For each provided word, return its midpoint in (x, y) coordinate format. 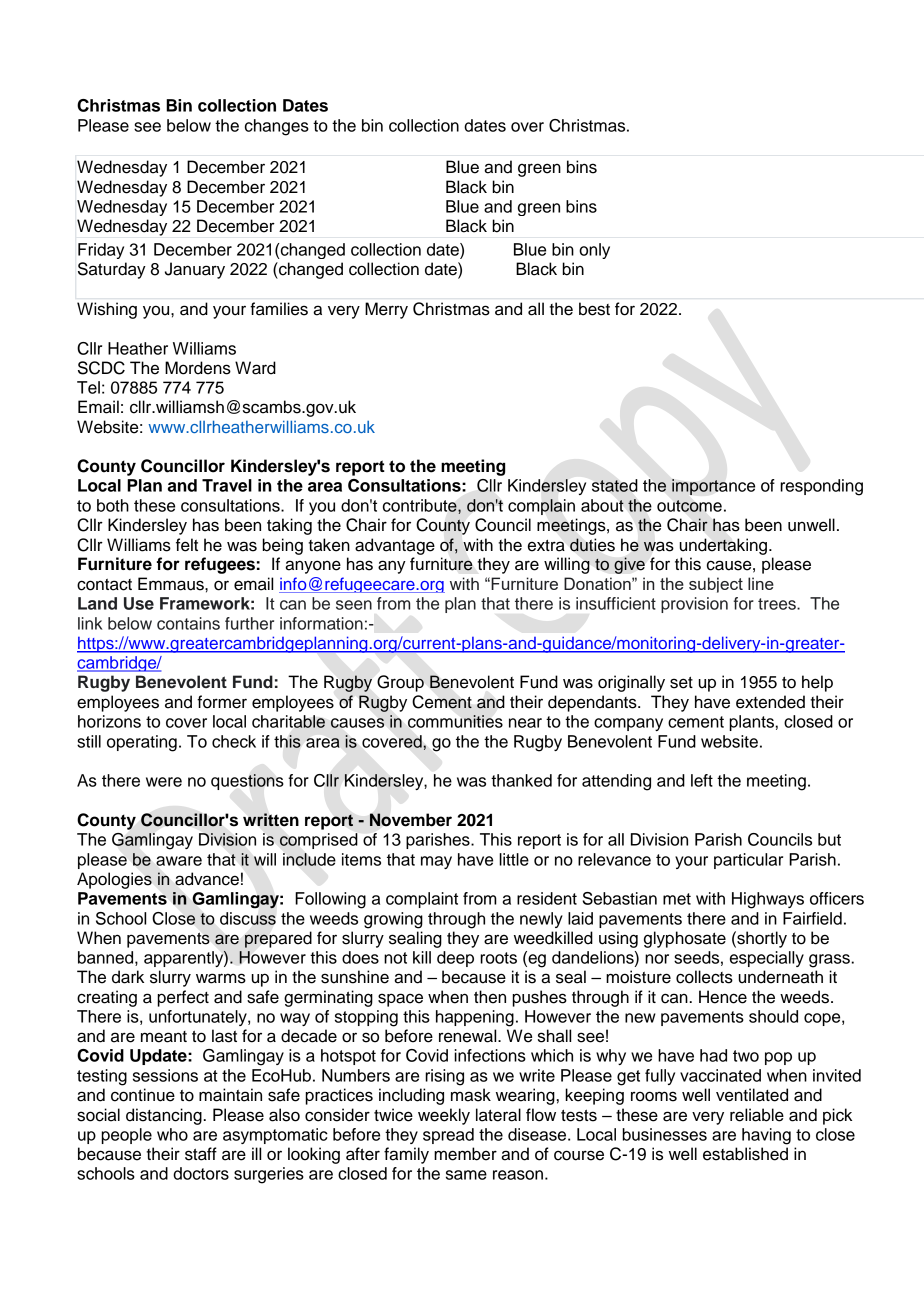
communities (455, 721)
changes (277, 127)
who (172, 1134)
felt (187, 545)
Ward (255, 368)
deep (455, 959)
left (702, 780)
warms (221, 978)
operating (142, 743)
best (594, 309)
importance (713, 487)
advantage (395, 546)
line (761, 583)
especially (767, 959)
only (594, 251)
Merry (386, 310)
